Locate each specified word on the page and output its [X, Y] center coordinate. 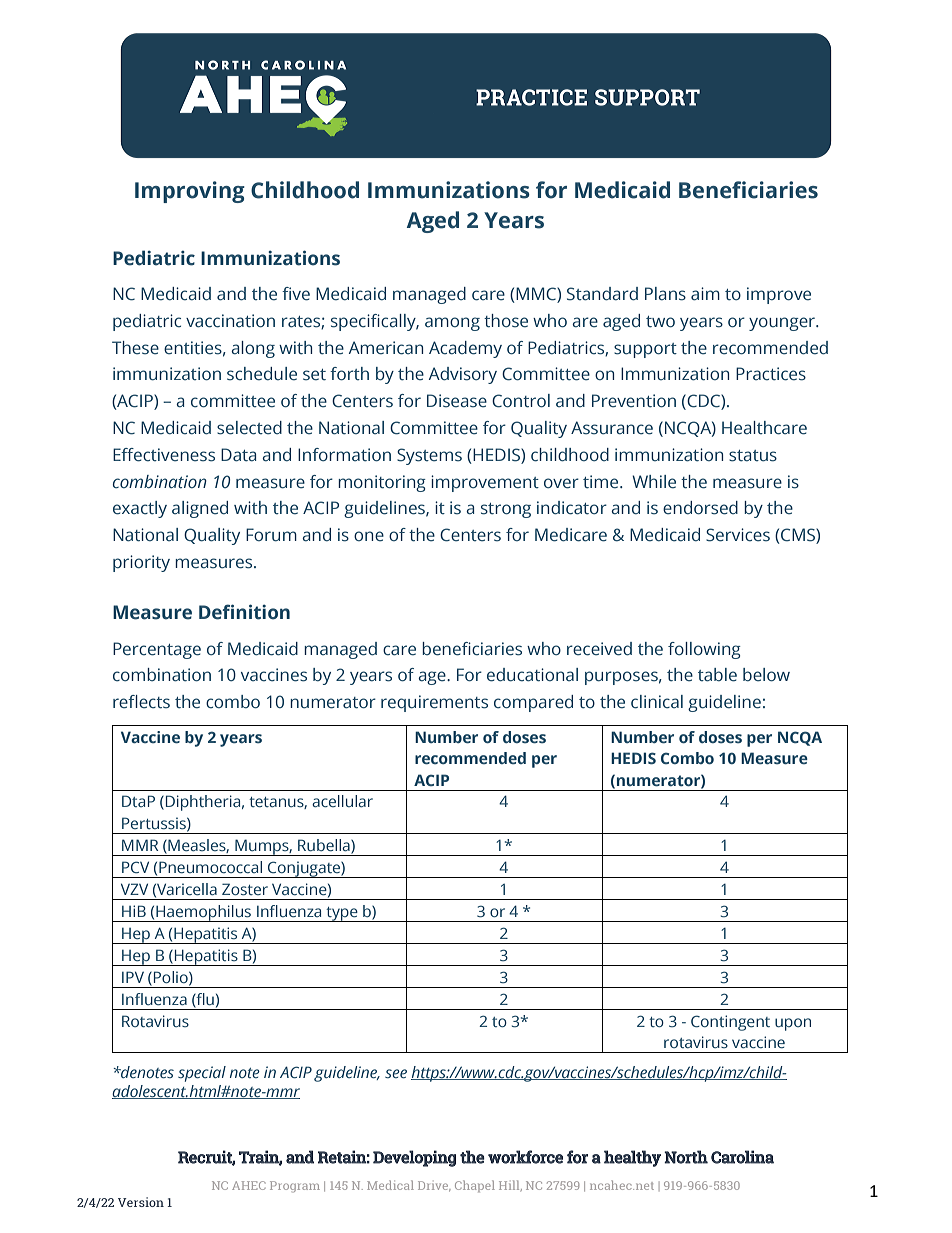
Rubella [325, 846]
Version [141, 1202]
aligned [200, 509]
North [686, 1157]
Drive [434, 1186]
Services [738, 535]
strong [506, 510]
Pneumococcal [210, 867]
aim [705, 294]
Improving [190, 192]
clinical [657, 702]
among [452, 324]
